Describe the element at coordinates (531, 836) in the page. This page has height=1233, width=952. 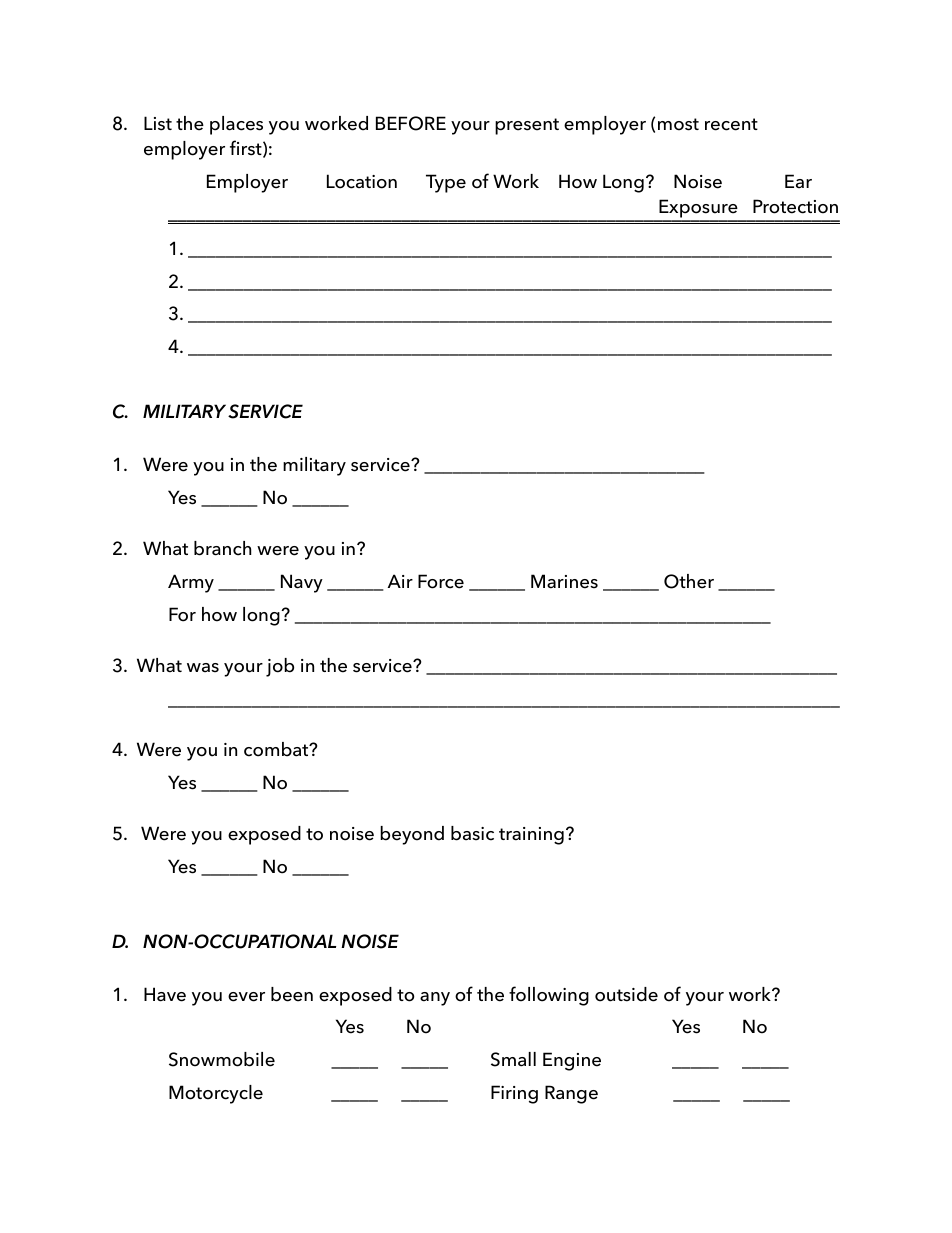
I see `training` at that location.
